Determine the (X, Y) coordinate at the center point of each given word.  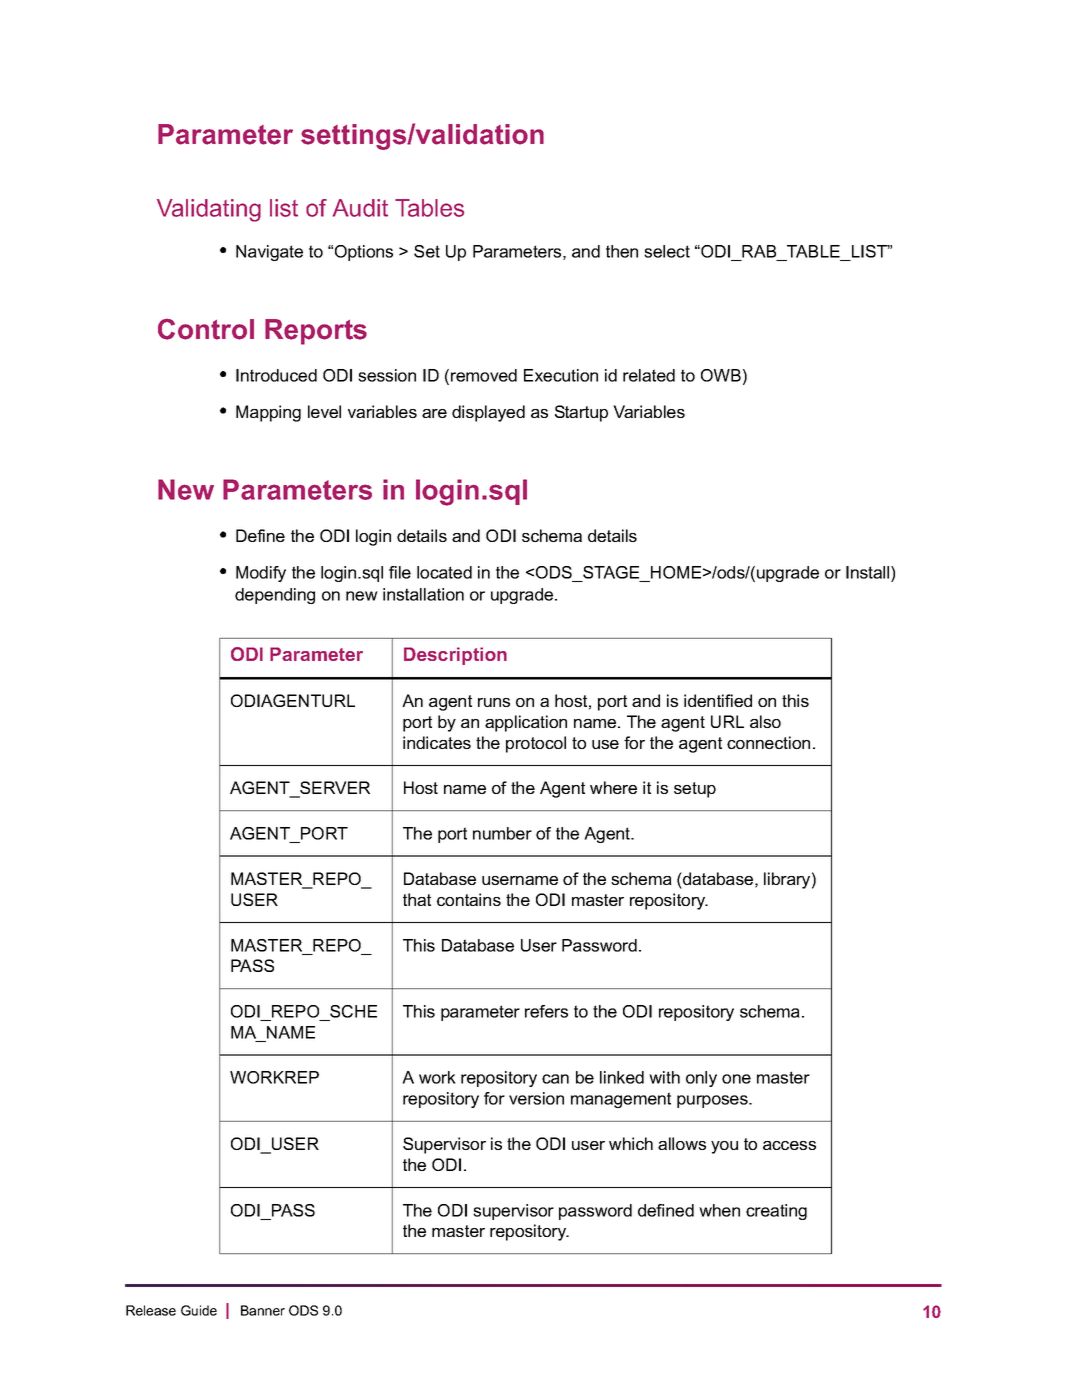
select (667, 251)
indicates (437, 742)
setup (695, 790)
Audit (360, 208)
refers (546, 1011)
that (417, 899)
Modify (261, 574)
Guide (199, 1310)
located (444, 572)
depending (275, 596)
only (701, 1079)
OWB (721, 375)
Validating (209, 210)
